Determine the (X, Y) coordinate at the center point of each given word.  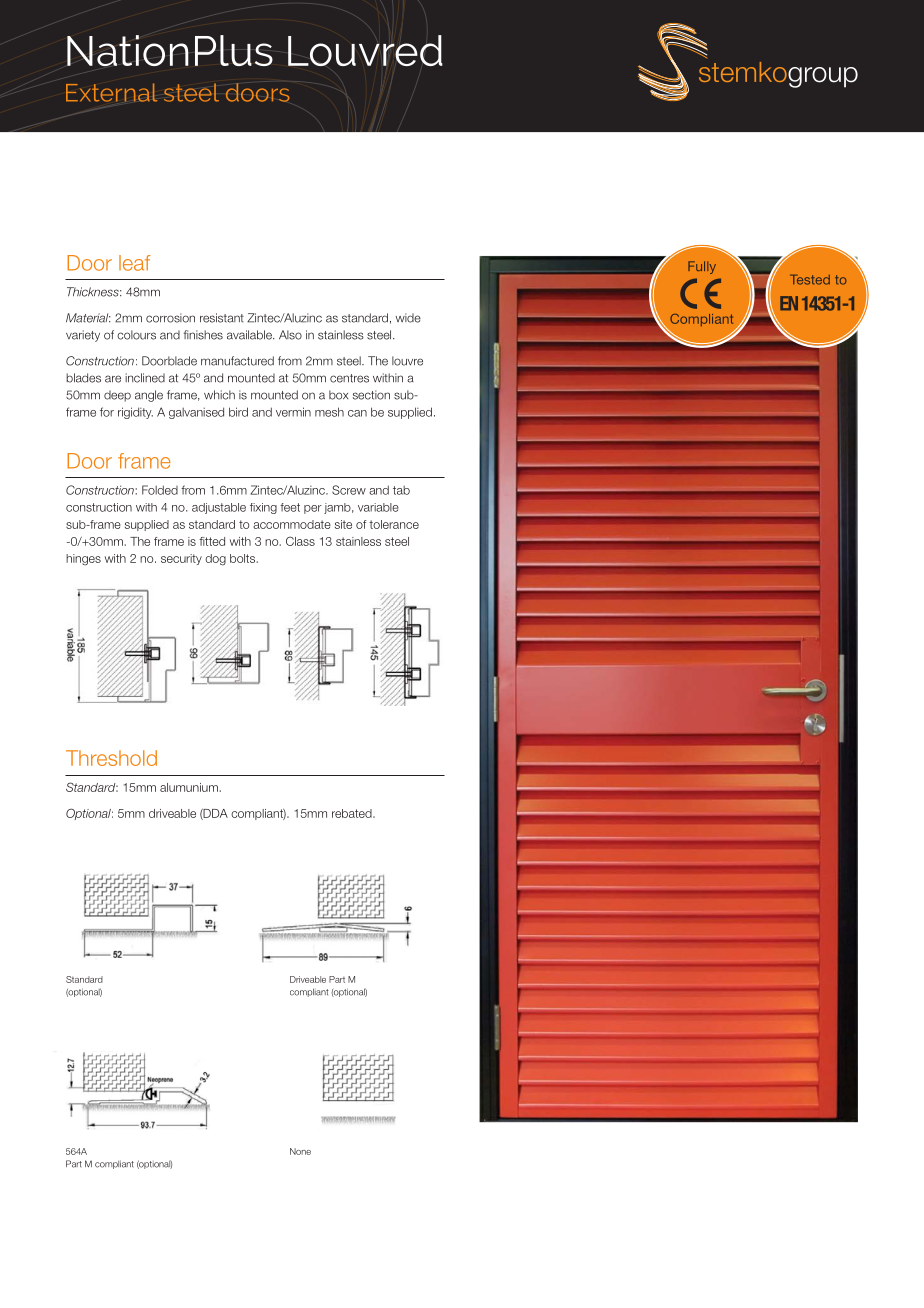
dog (215, 560)
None (300, 1151)
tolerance (394, 524)
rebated (353, 813)
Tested (810, 279)
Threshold (111, 758)
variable (378, 507)
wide (408, 318)
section (371, 395)
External (111, 92)
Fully (702, 267)
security (181, 559)
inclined (145, 378)
